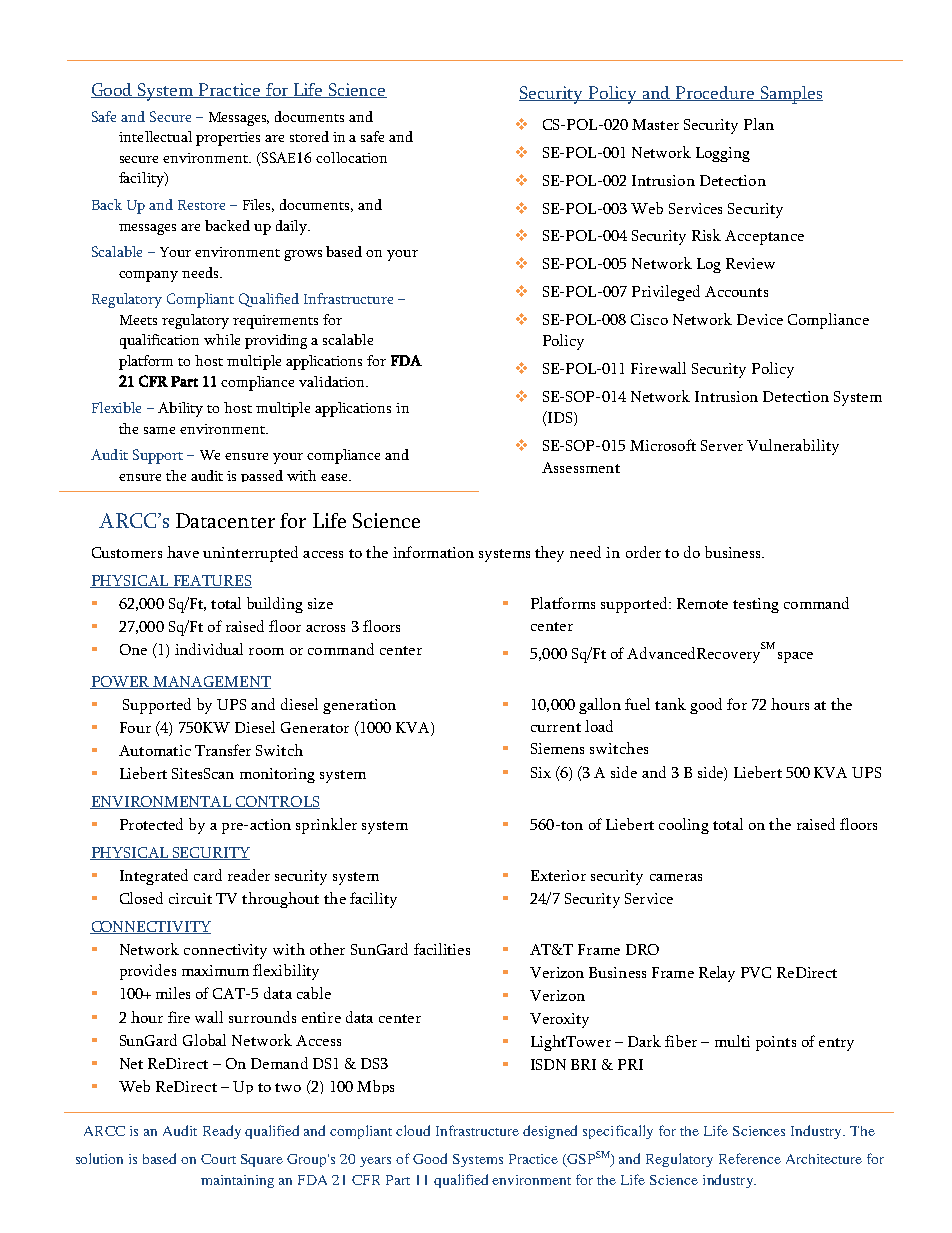 The width and height of the screenshot is (952, 1233). I want to click on collocation, so click(351, 157).
